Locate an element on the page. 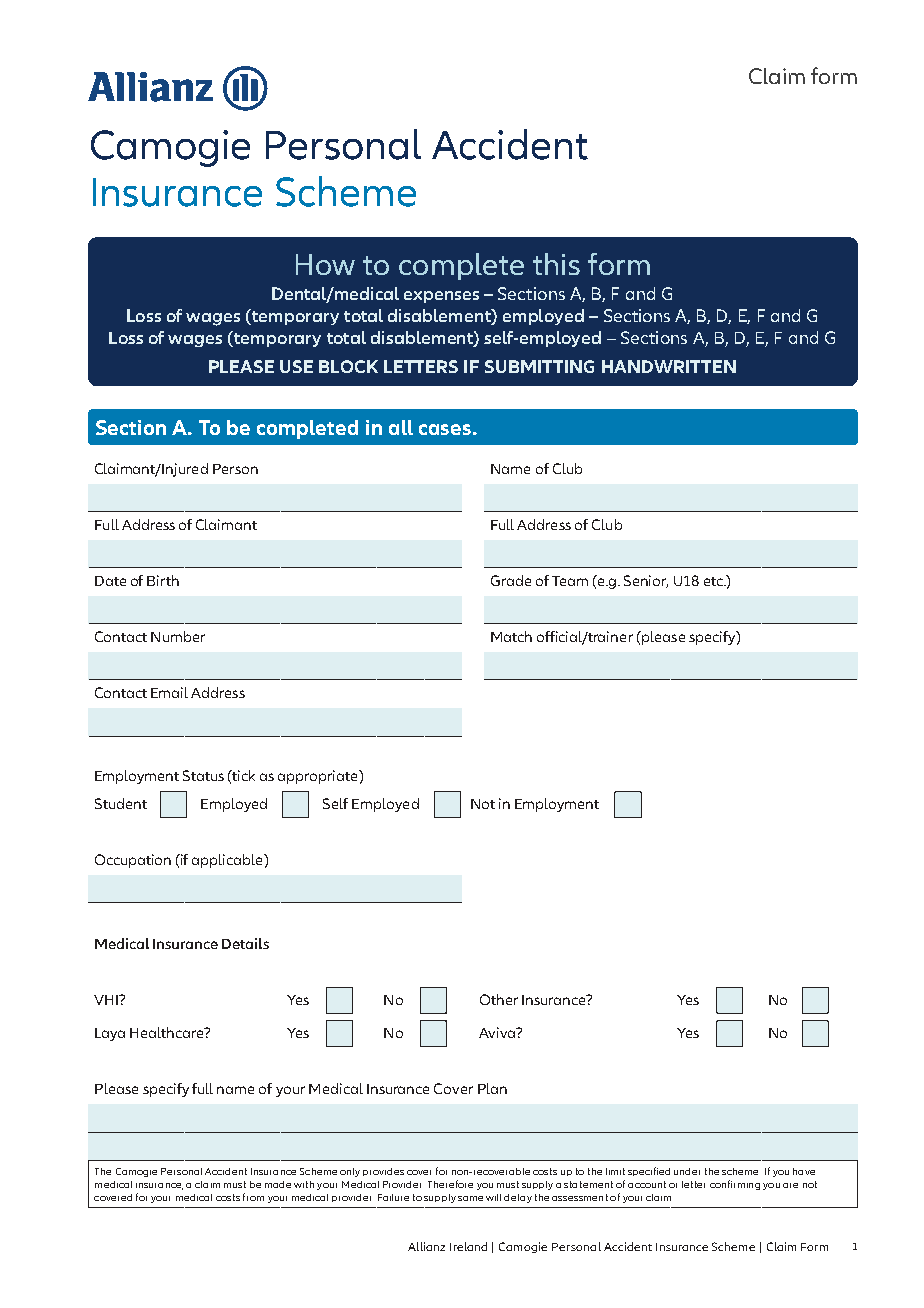 The height and width of the page is (1308, 924). expenses is located at coordinates (441, 297).
